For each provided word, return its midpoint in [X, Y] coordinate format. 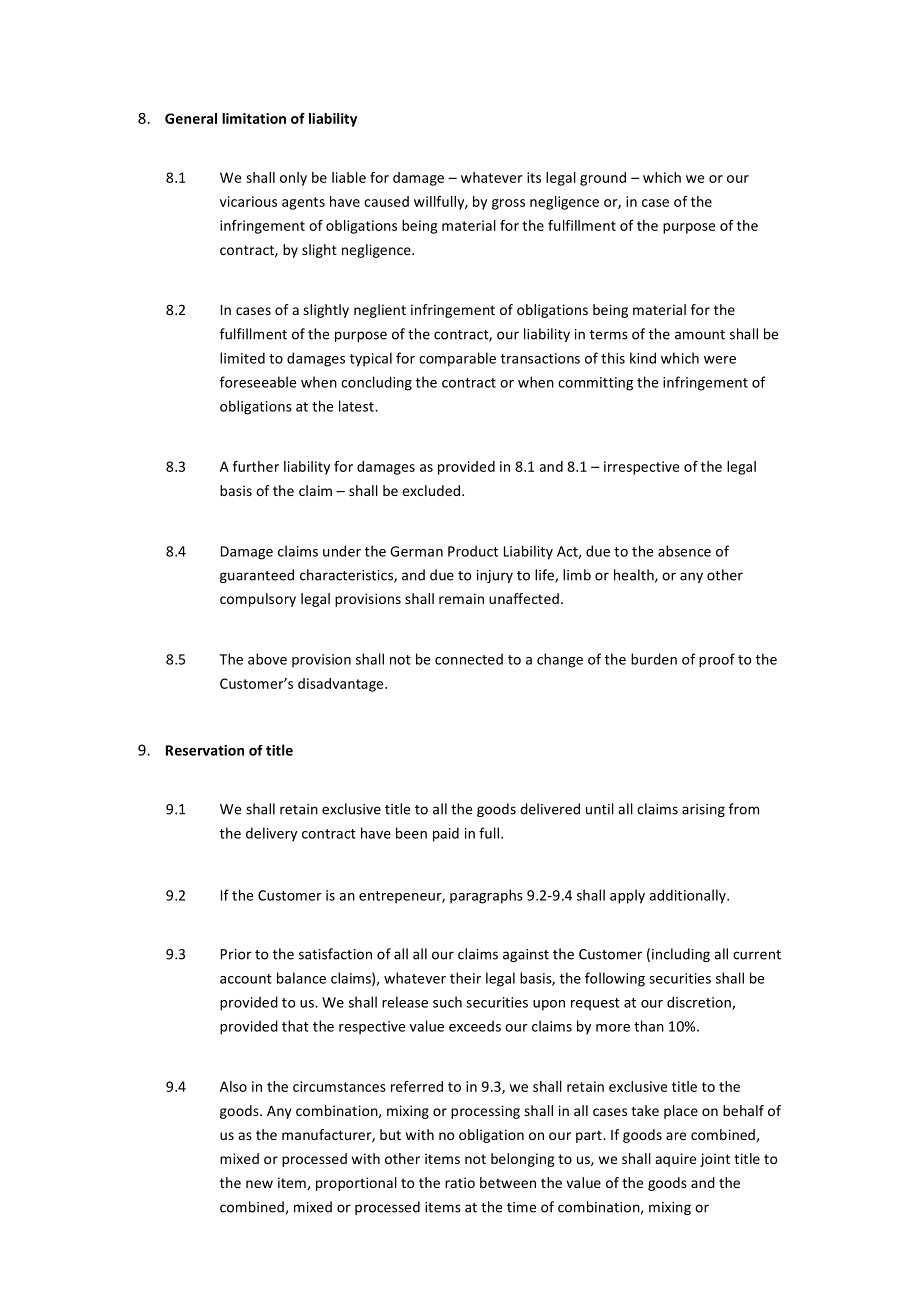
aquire [676, 1160]
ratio [460, 1182]
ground [603, 179]
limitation [254, 118]
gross [508, 204]
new [259, 1184]
